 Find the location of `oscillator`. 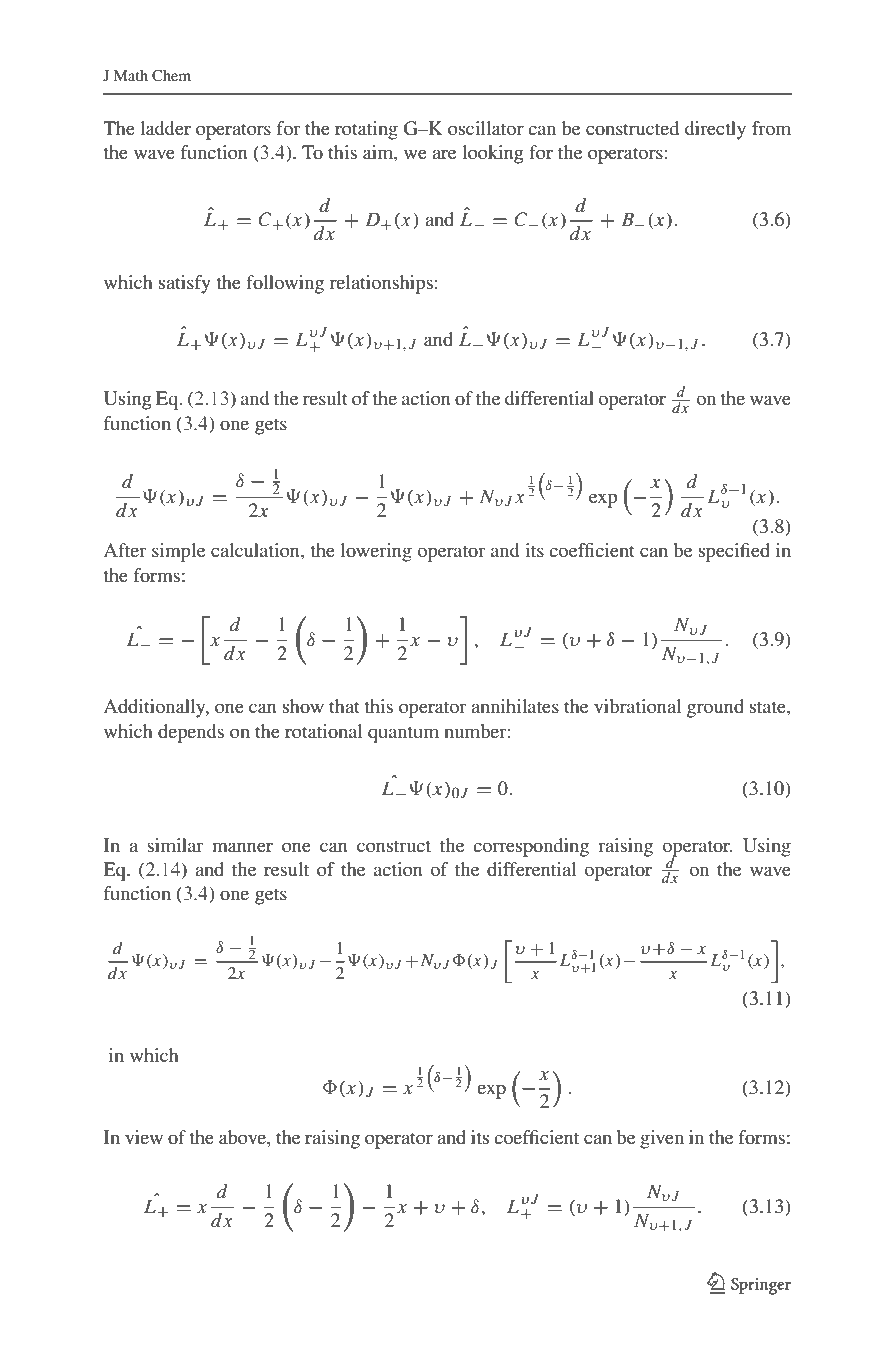

oscillator is located at coordinates (486, 128).
